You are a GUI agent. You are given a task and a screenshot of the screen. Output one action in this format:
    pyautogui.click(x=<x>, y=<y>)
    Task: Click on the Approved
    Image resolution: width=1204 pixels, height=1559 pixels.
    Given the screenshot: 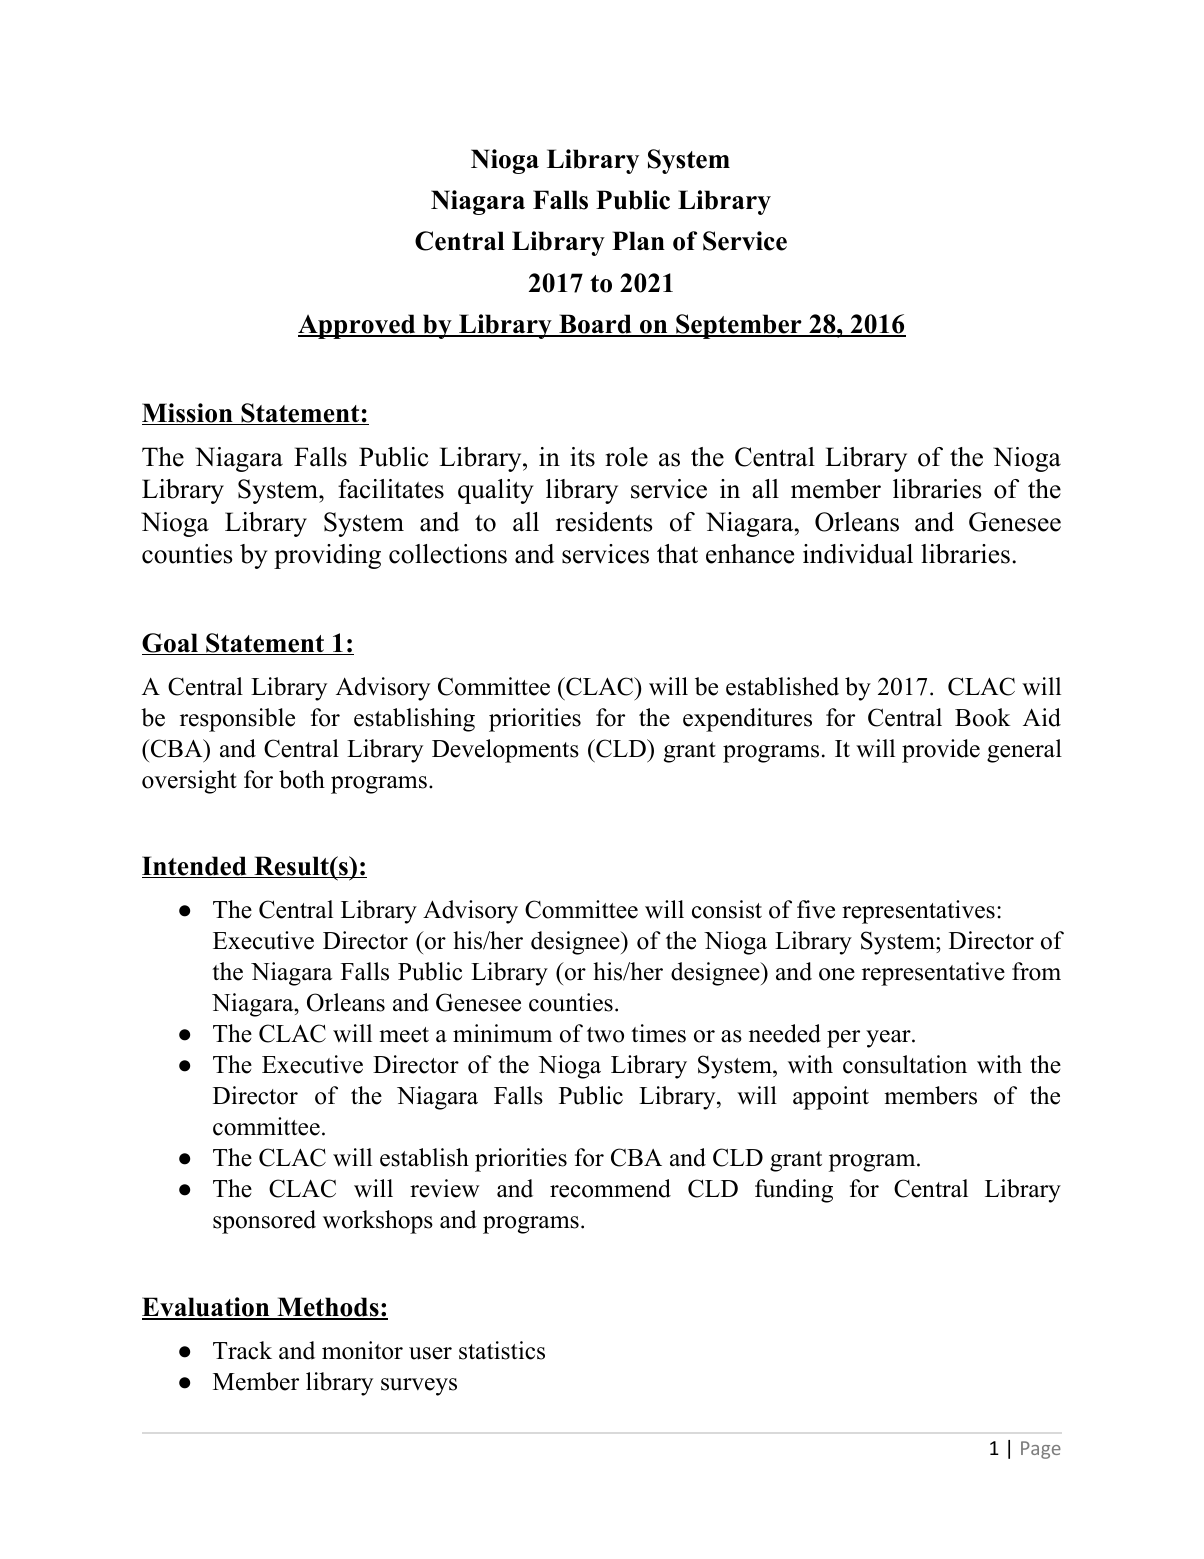 What is the action you would take?
    pyautogui.click(x=358, y=326)
